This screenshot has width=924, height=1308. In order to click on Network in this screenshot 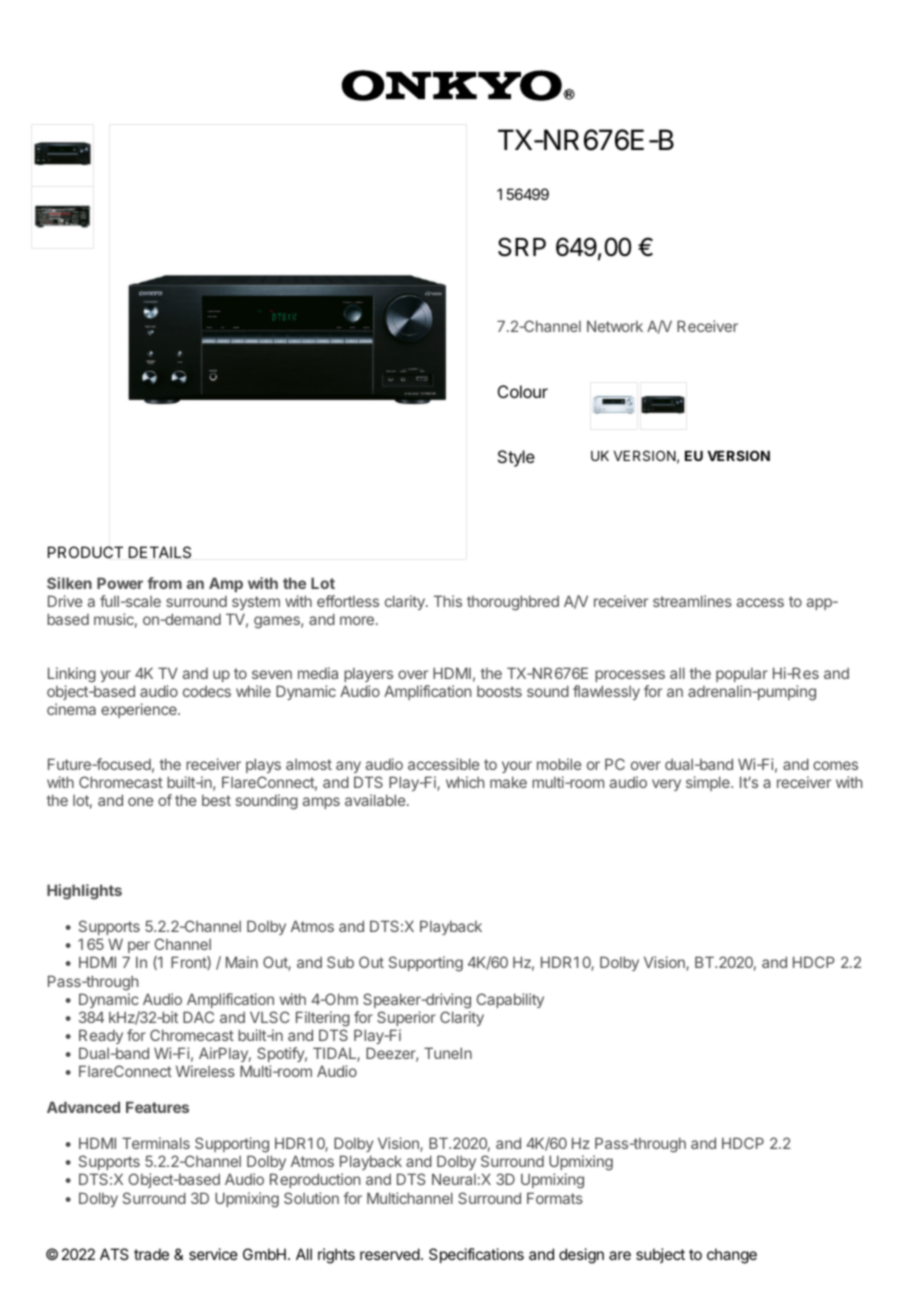, I will do `click(615, 326)`.
